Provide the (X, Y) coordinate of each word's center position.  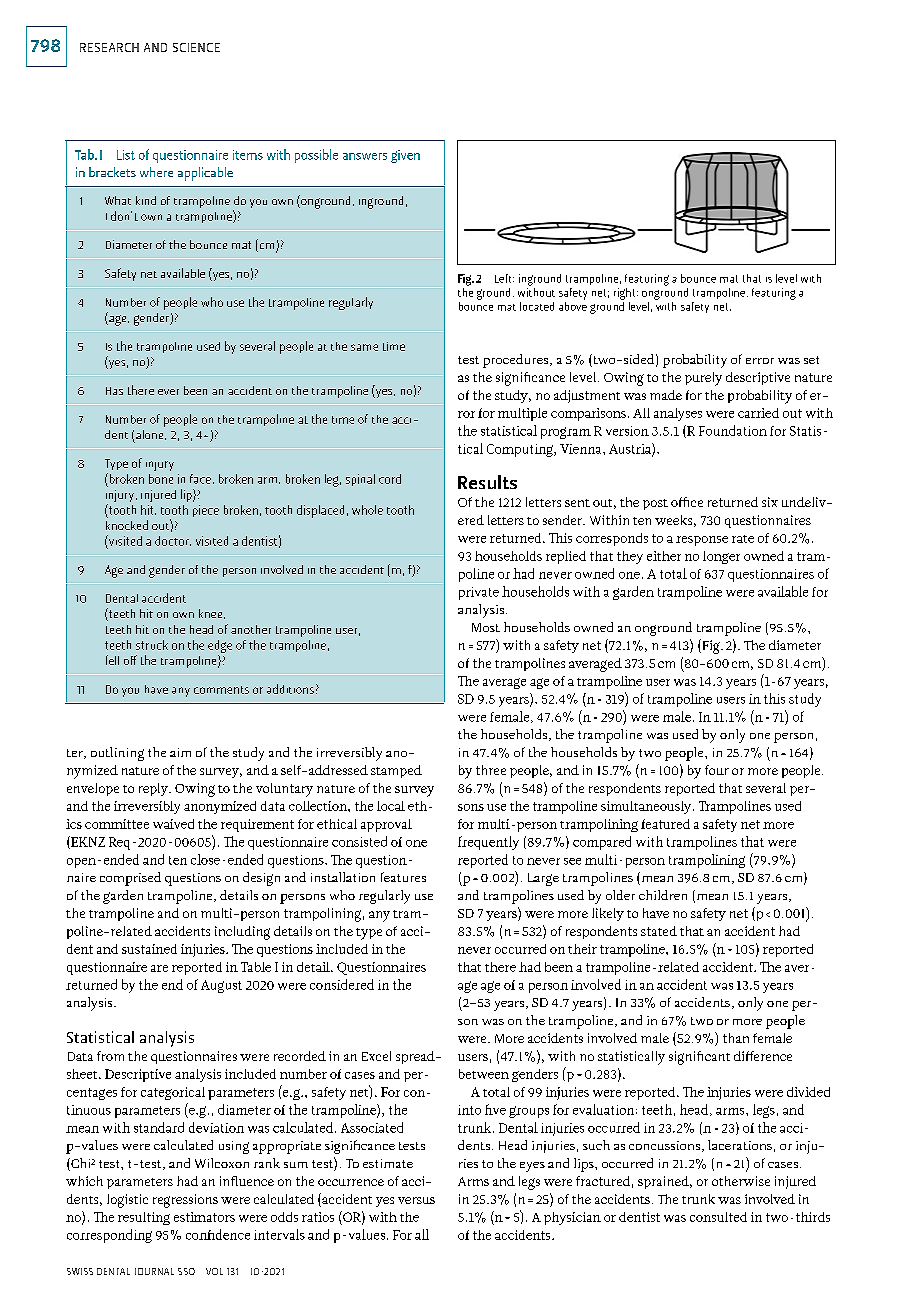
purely (703, 379)
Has (114, 391)
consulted (718, 1217)
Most (486, 627)
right (626, 294)
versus (416, 1200)
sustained (149, 949)
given (405, 156)
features (403, 877)
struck (152, 645)
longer (721, 557)
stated (659, 931)
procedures (517, 361)
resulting (144, 1218)
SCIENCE (196, 47)
